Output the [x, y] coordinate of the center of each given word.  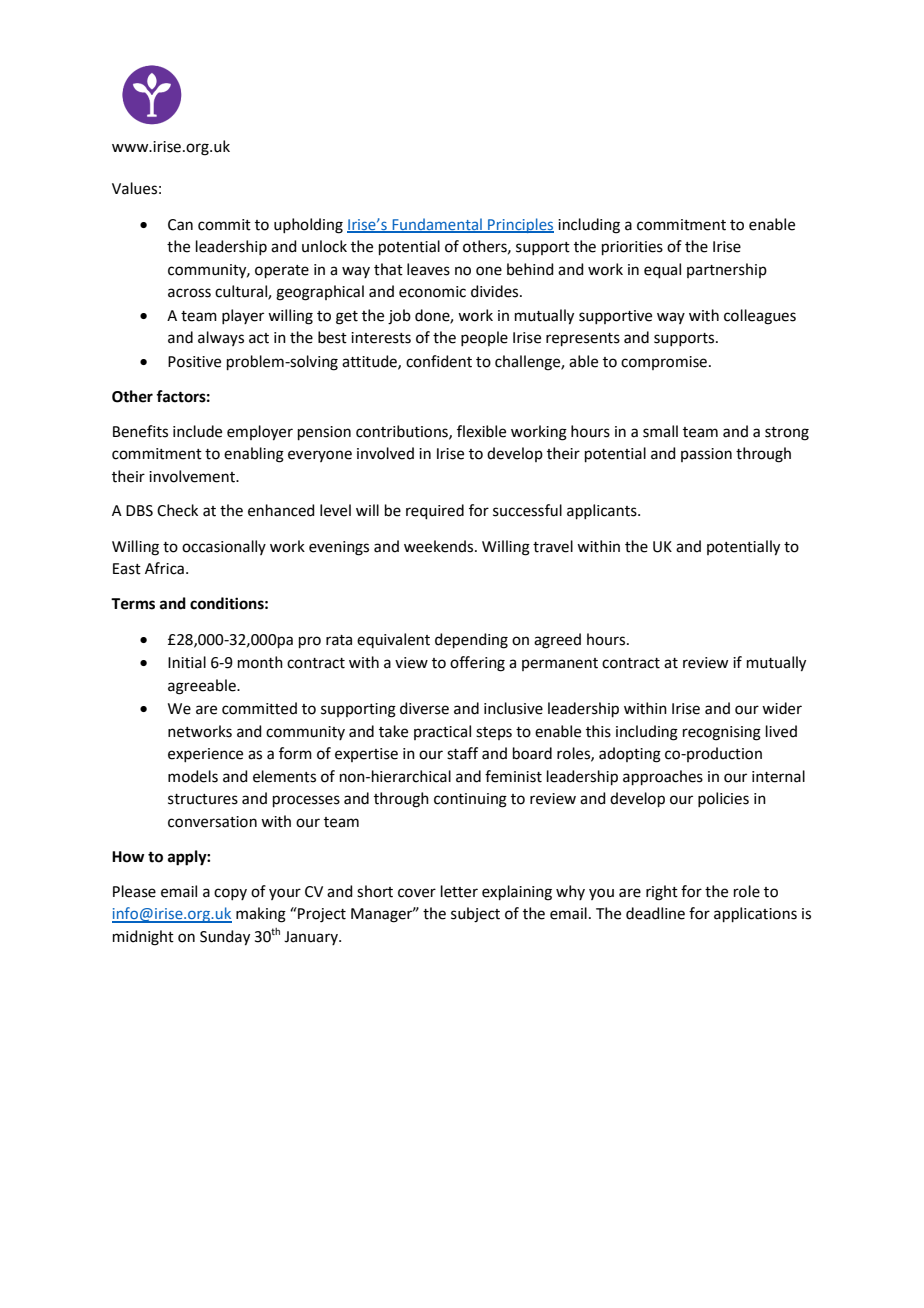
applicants [603, 511]
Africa [164, 568]
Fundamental [437, 225]
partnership [727, 270]
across [189, 293]
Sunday [225, 938]
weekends [440, 546]
